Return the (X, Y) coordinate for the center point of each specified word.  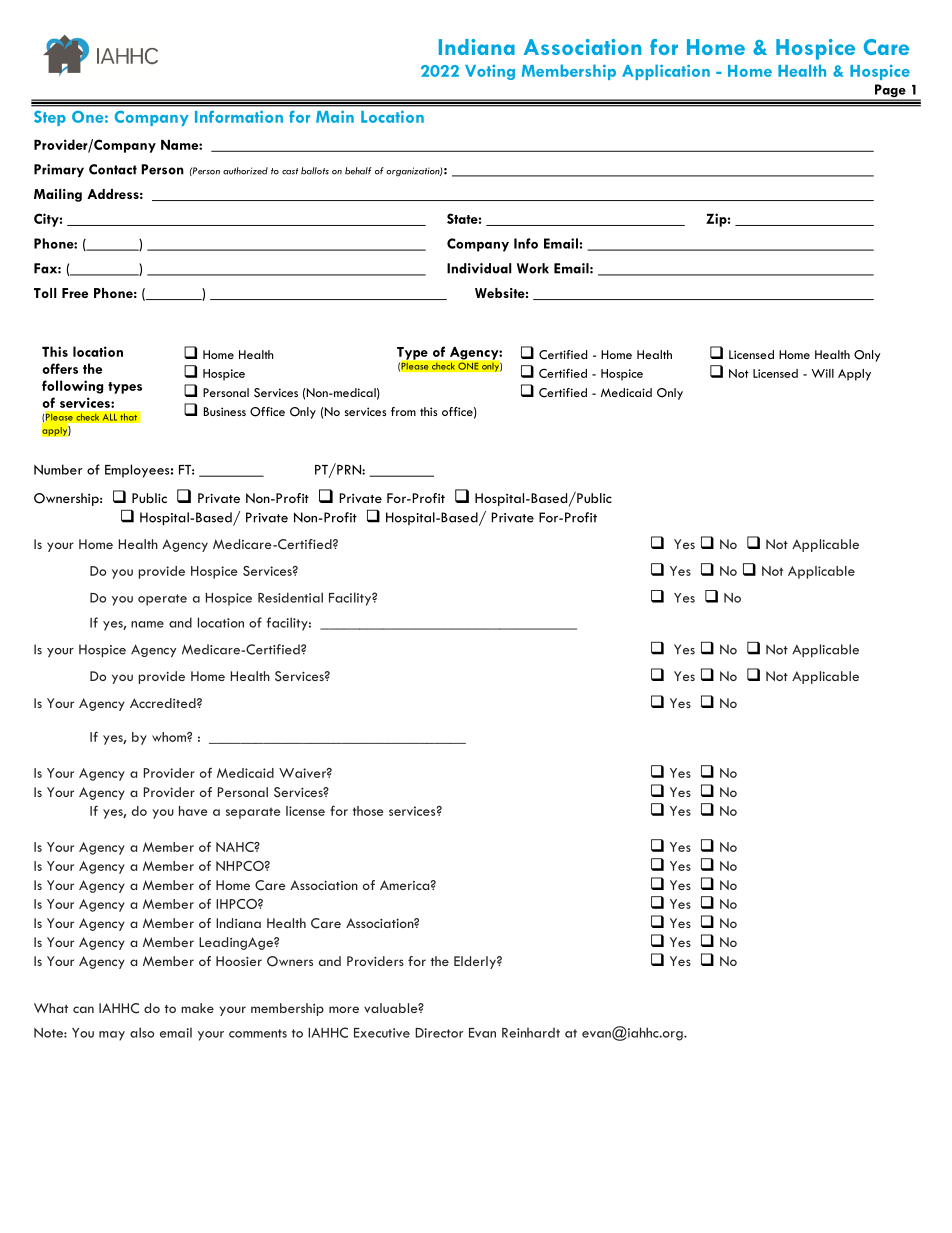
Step (50, 118)
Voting (490, 72)
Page (890, 92)
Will (822, 373)
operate (162, 600)
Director (439, 1033)
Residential (290, 597)
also (142, 1032)
